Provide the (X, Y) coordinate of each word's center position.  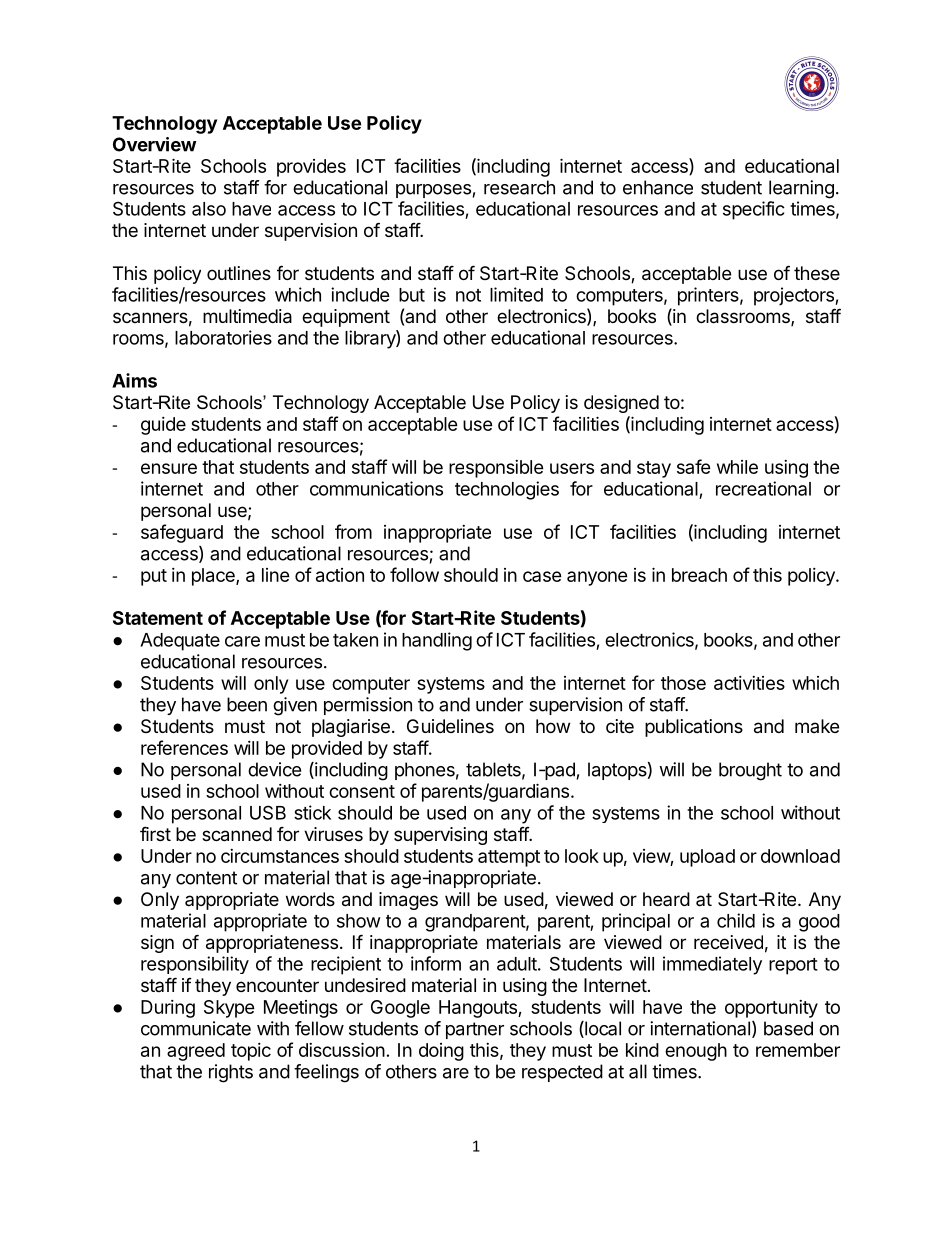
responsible (496, 469)
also (209, 209)
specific (754, 210)
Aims (134, 380)
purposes (433, 191)
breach (699, 575)
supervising (440, 836)
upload (707, 858)
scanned (237, 834)
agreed (196, 1052)
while (737, 467)
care (242, 641)
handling (437, 641)
